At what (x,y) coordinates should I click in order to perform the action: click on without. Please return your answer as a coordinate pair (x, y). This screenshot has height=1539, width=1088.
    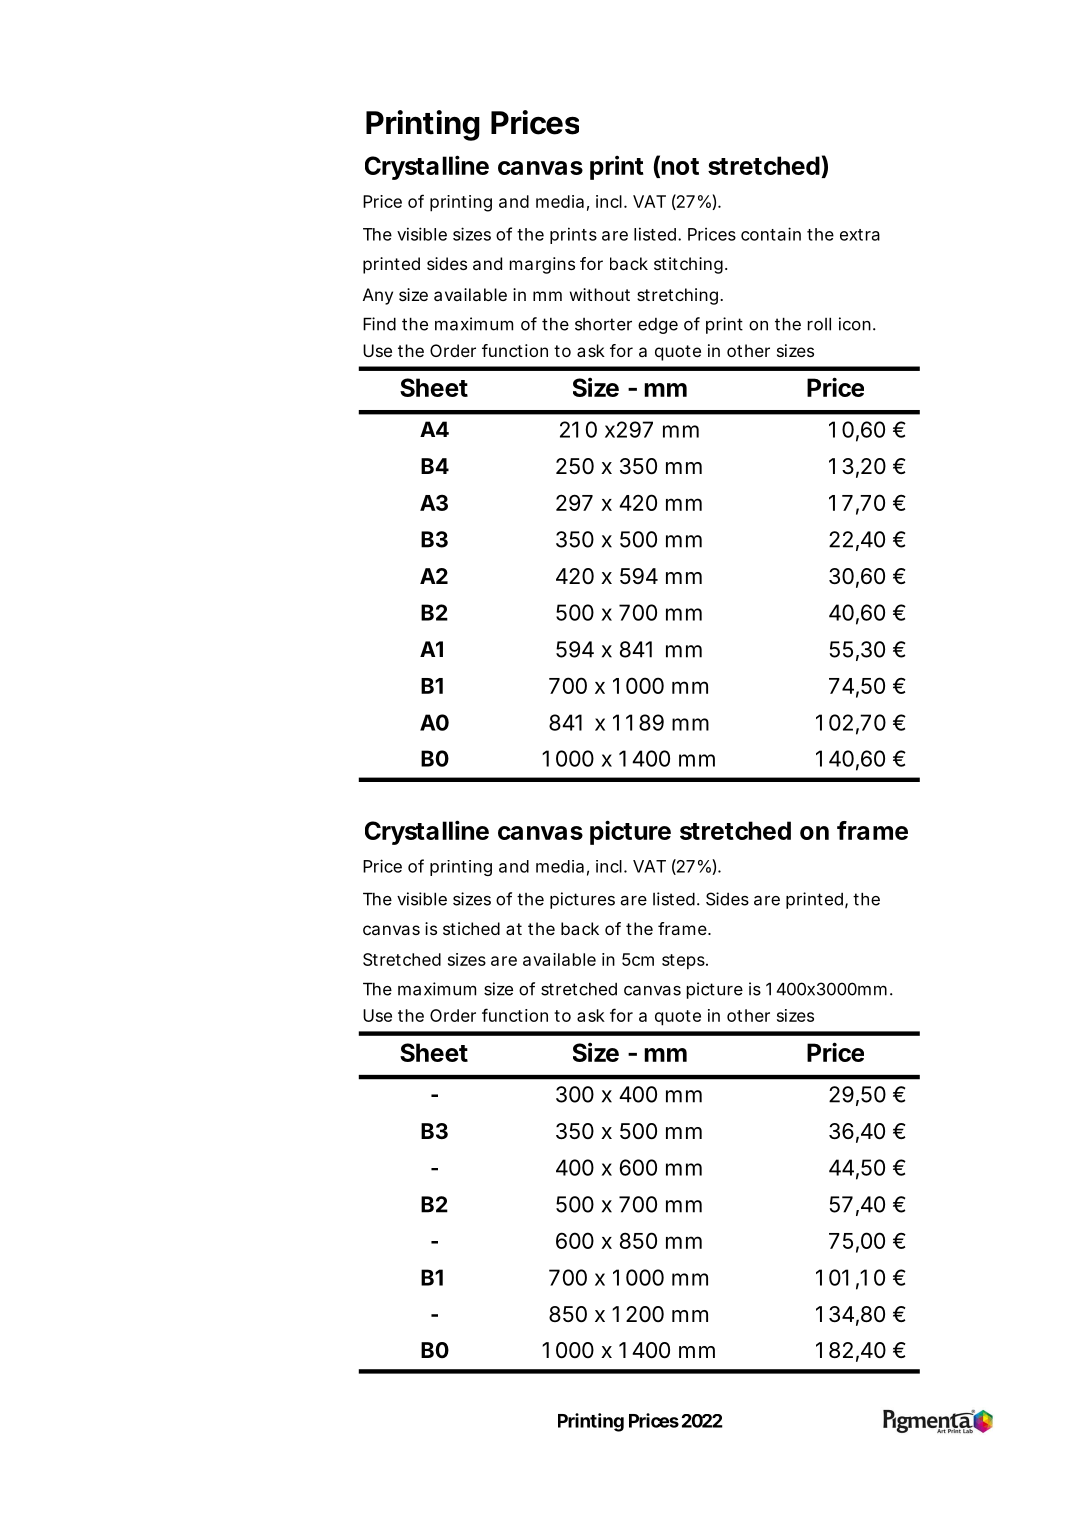
    Looking at the image, I should click on (600, 294).
